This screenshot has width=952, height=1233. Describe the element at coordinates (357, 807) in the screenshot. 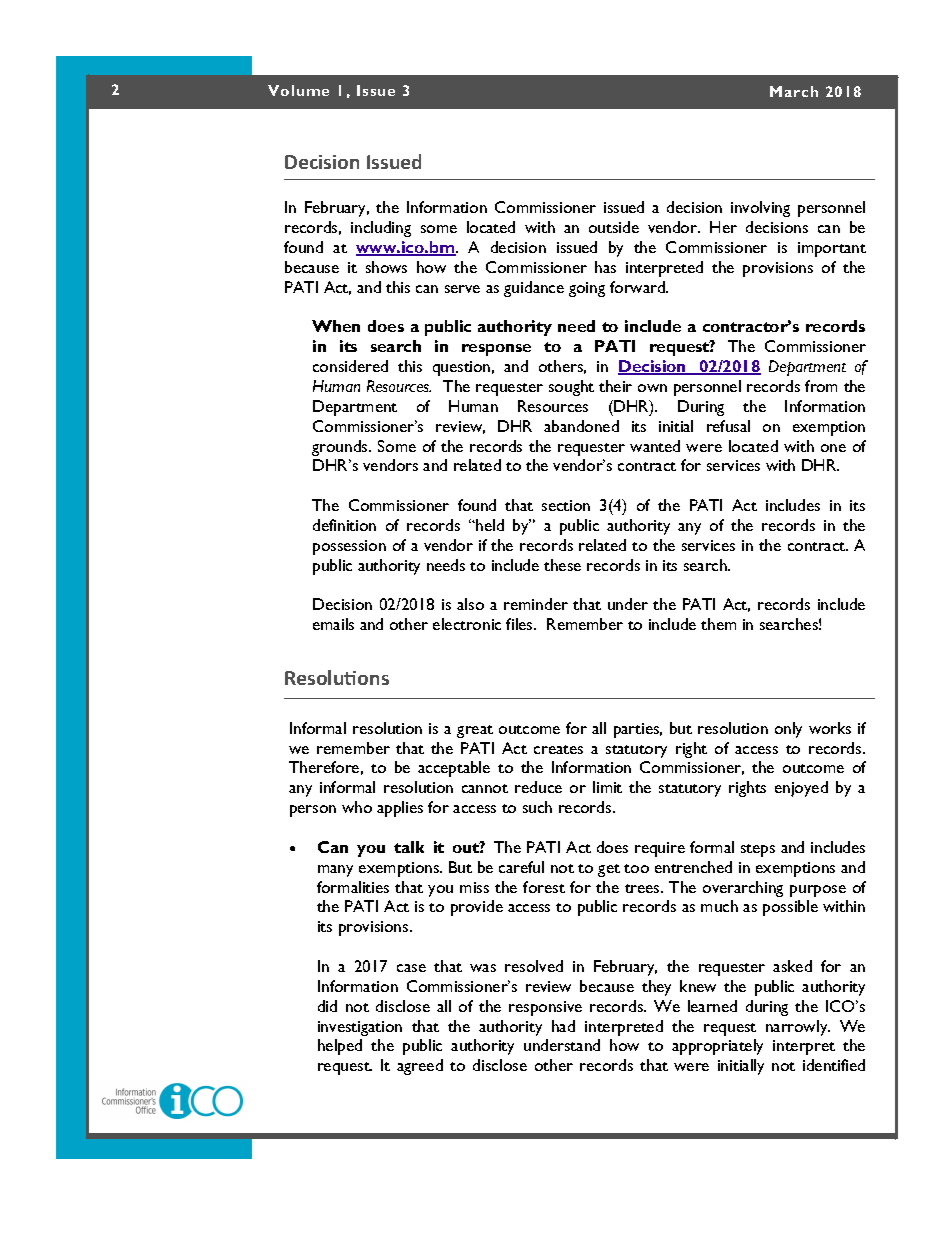

I see `who` at that location.
